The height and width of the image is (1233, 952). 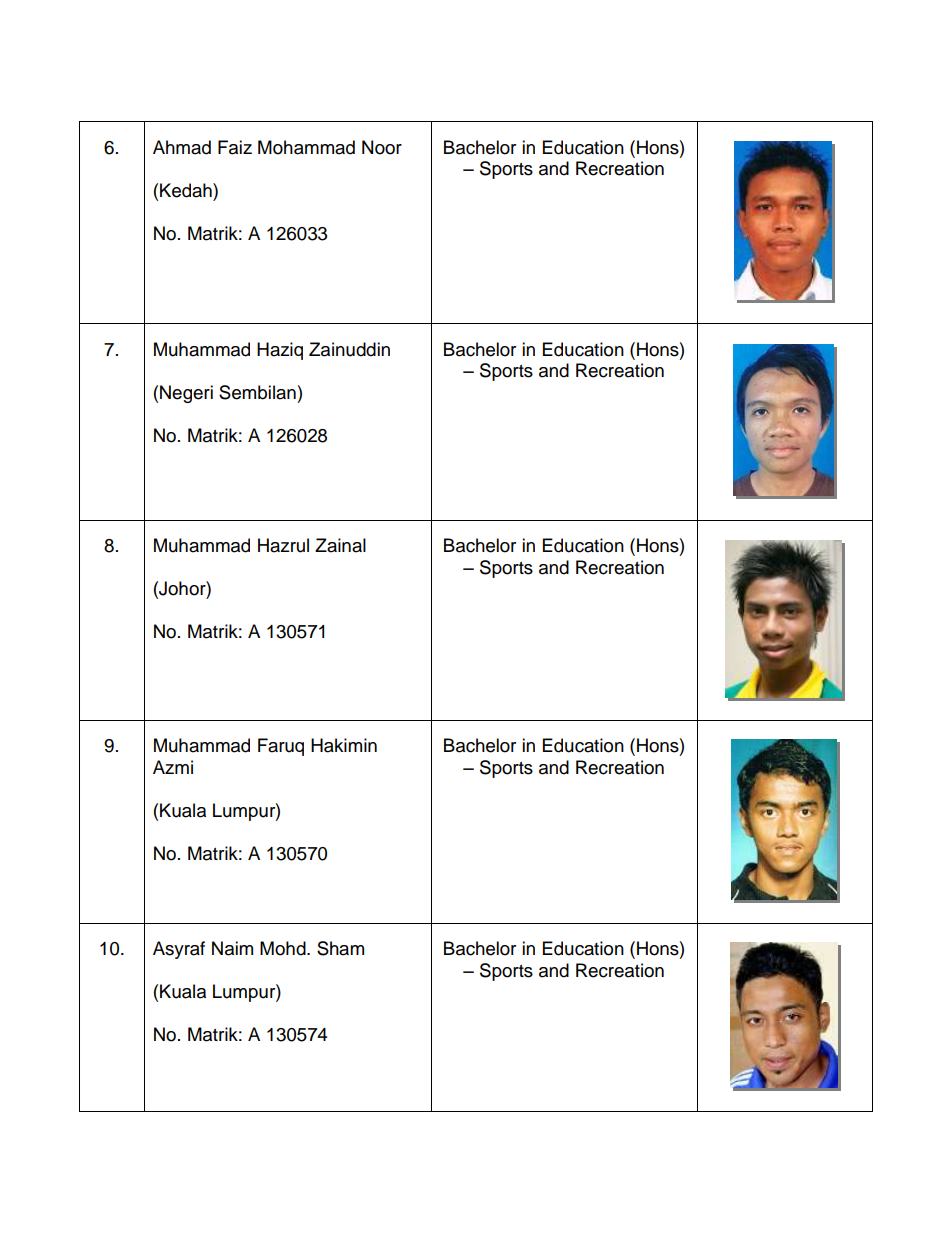 I want to click on Mohammad, so click(x=306, y=147).
